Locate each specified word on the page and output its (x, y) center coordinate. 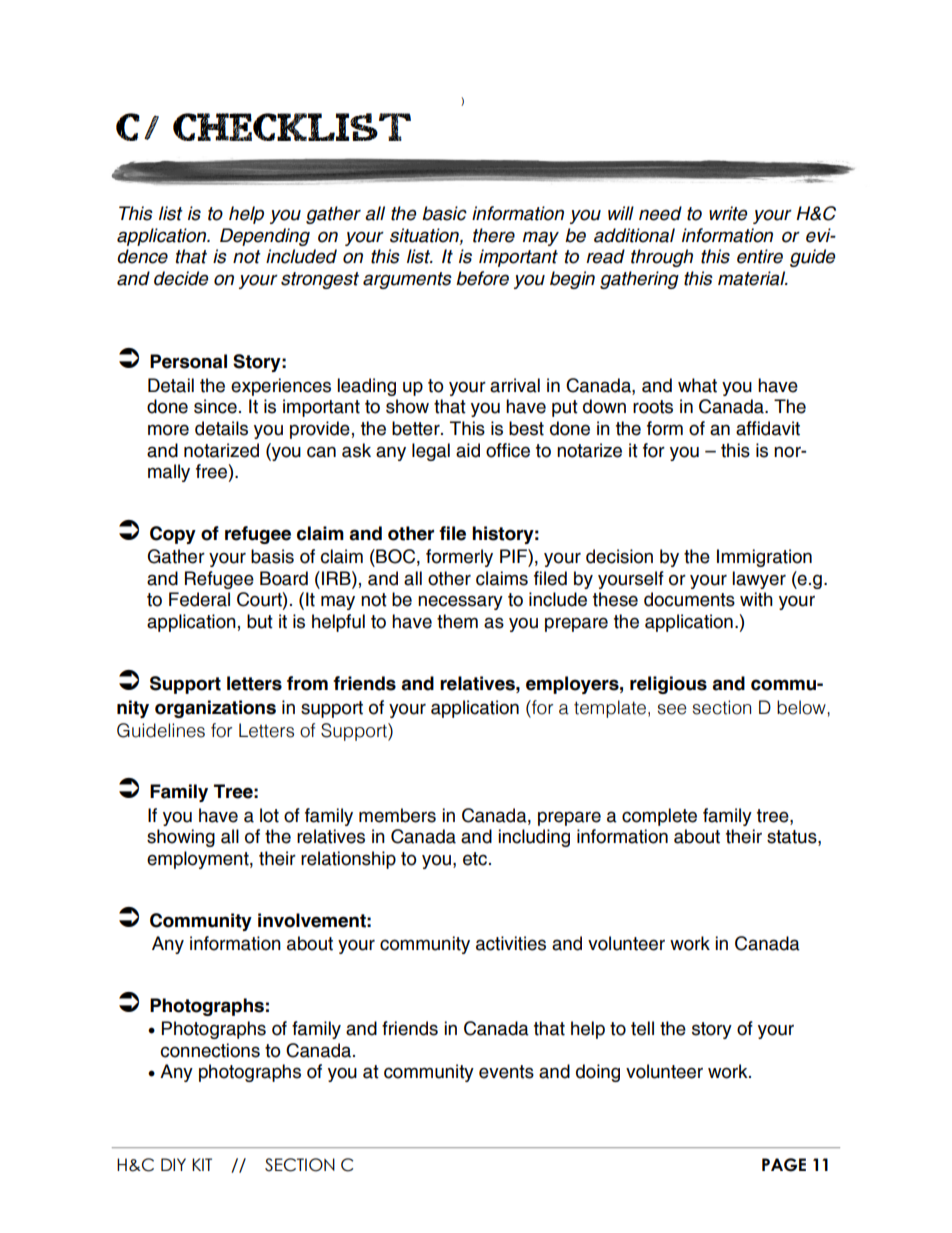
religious (668, 685)
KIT (202, 1164)
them (457, 621)
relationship (348, 860)
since (215, 406)
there (494, 235)
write (728, 213)
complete (659, 817)
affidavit (768, 428)
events (506, 1072)
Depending (265, 237)
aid (468, 450)
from (307, 683)
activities (511, 943)
